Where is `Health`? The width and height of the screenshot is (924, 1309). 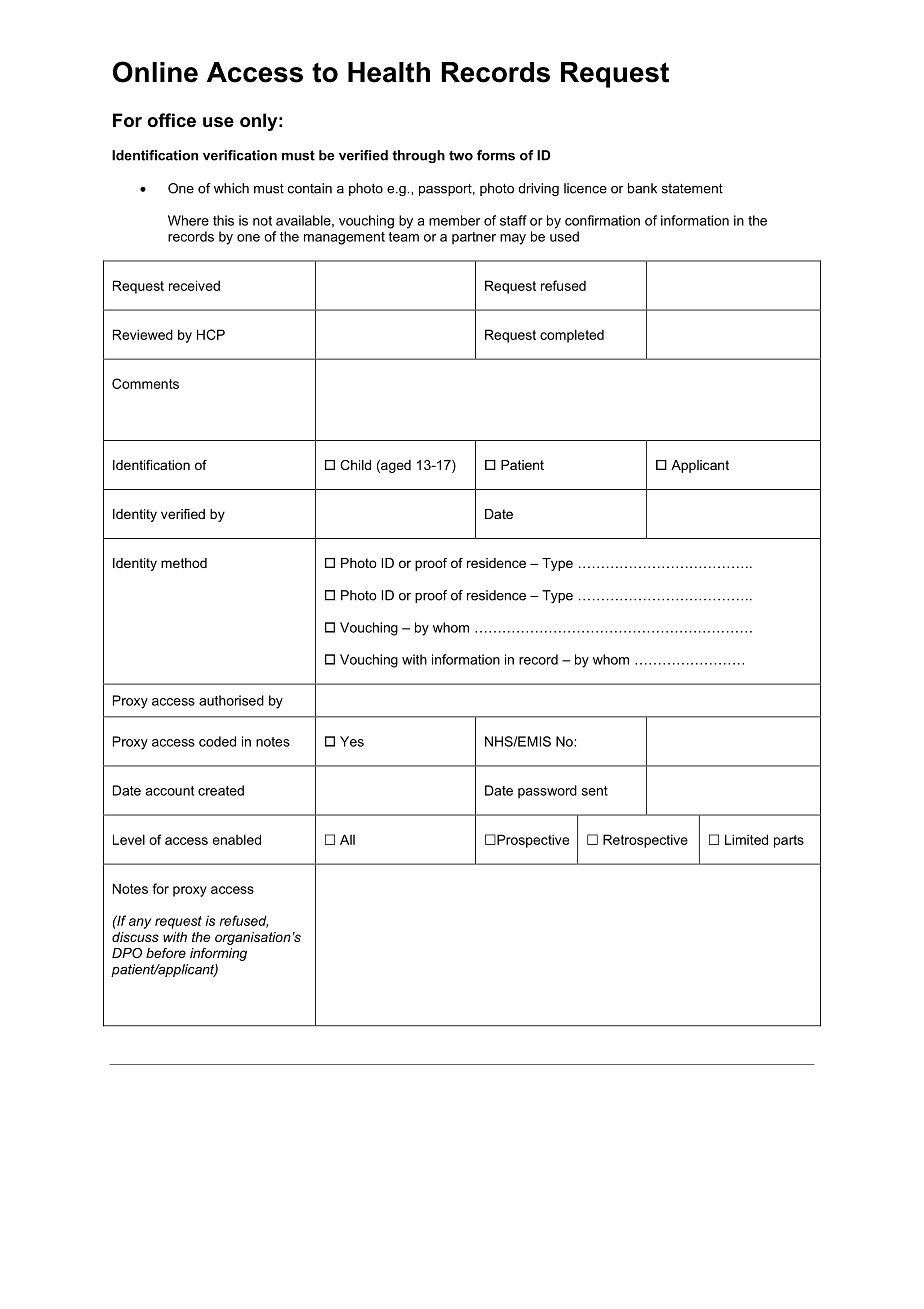
Health is located at coordinates (389, 72).
